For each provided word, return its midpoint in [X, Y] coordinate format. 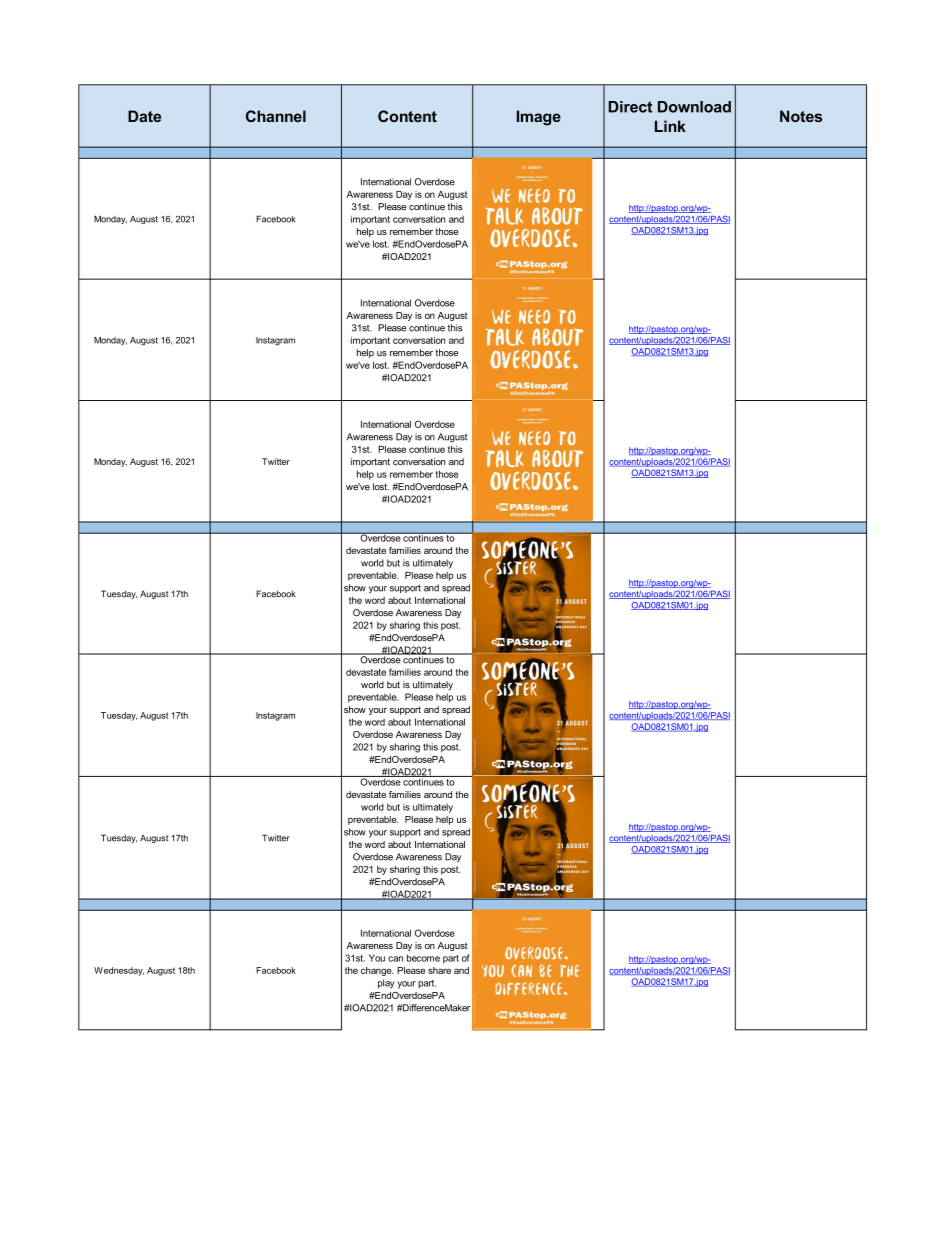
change [377, 971]
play [386, 984]
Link [670, 126]
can [395, 959]
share [439, 970]
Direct [630, 107]
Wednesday [119, 971]
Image [539, 118]
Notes [801, 116]
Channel [276, 116]
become [423, 958]
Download [694, 107]
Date [144, 116]
